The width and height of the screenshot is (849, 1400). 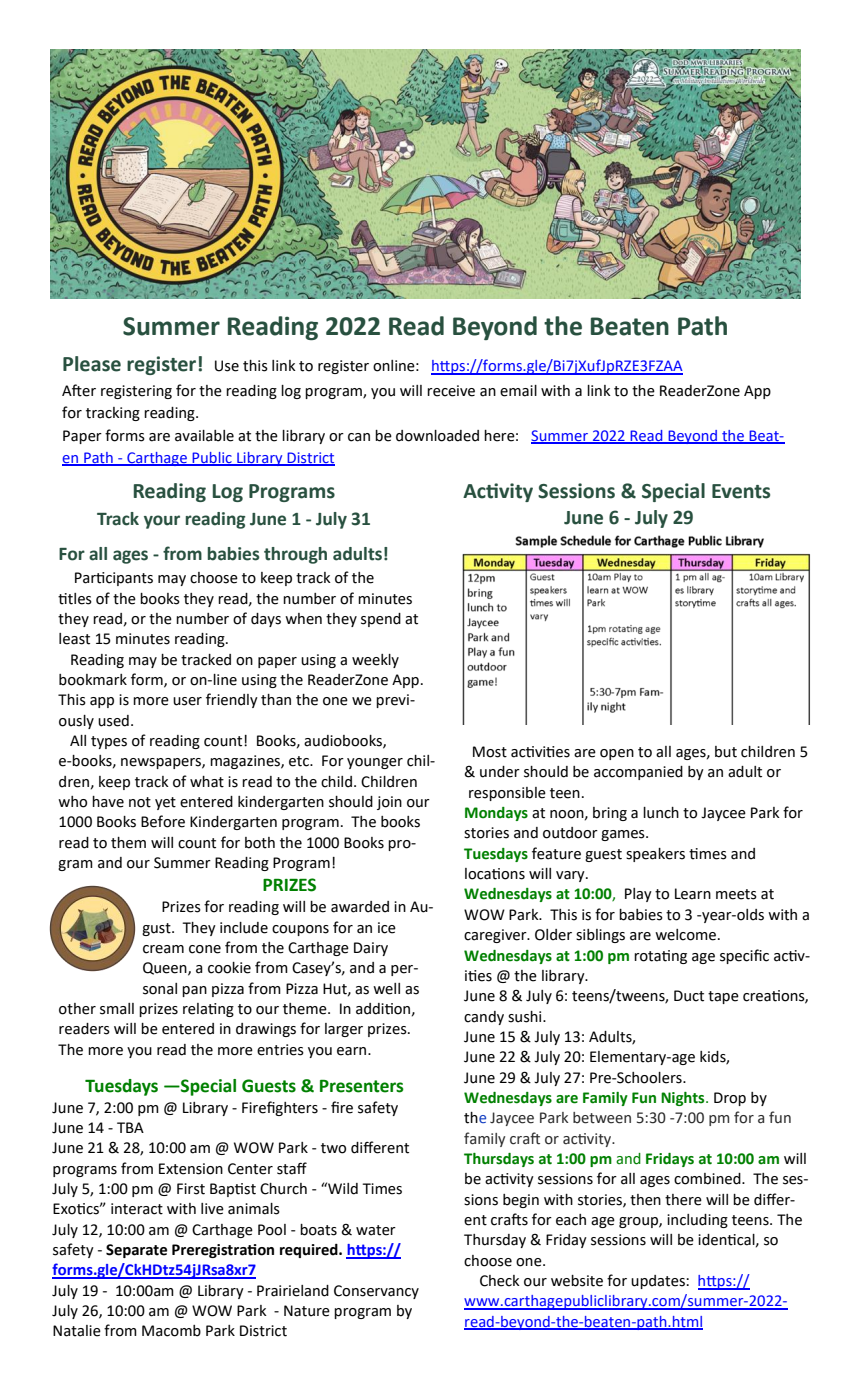 What do you see at coordinates (389, 803) in the screenshot?
I see `join` at bounding box center [389, 803].
